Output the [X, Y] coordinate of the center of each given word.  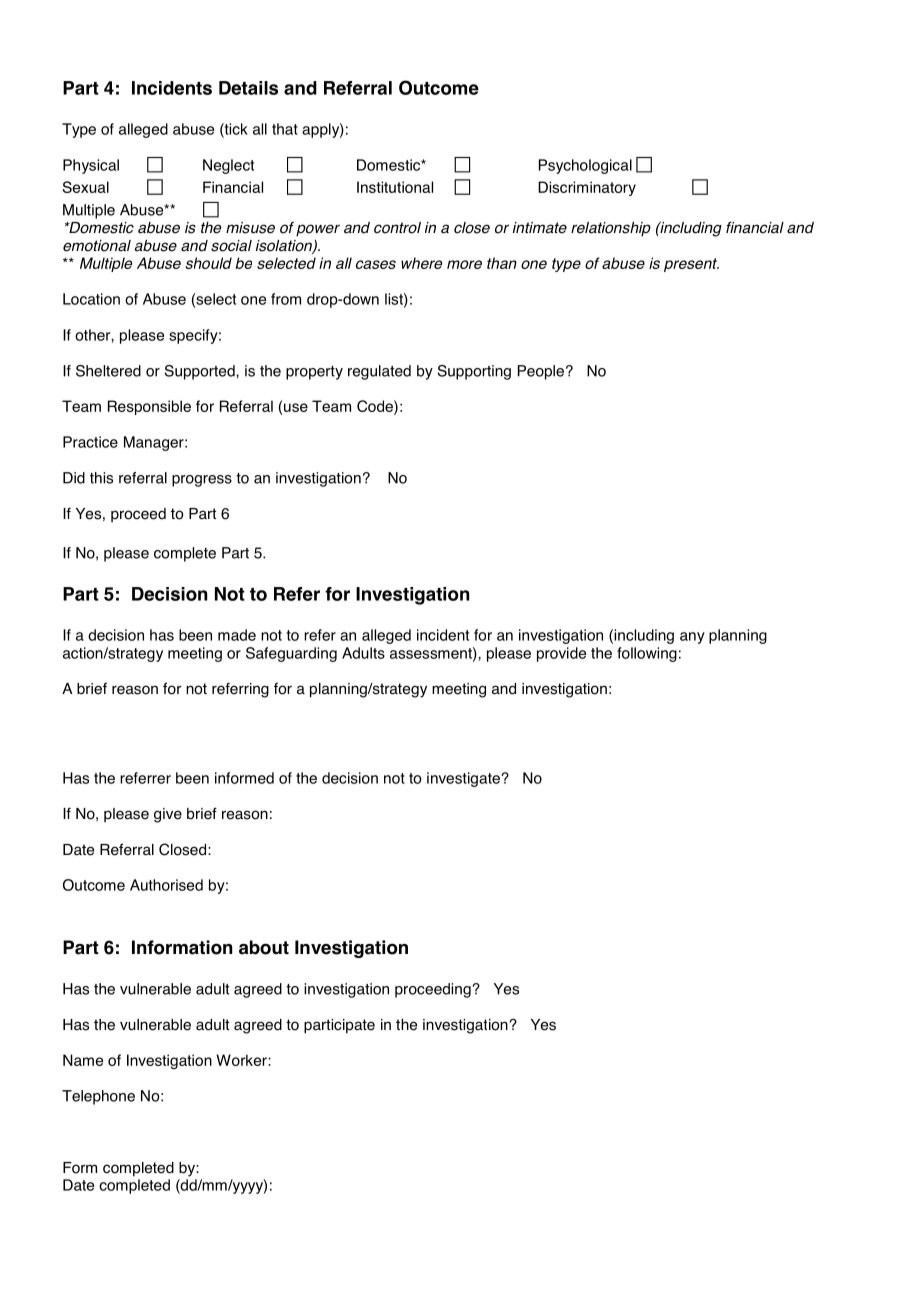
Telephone [98, 1097]
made [237, 635]
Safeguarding [291, 654]
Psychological [585, 166]
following [647, 654]
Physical [91, 166]
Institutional [395, 187]
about [264, 947]
